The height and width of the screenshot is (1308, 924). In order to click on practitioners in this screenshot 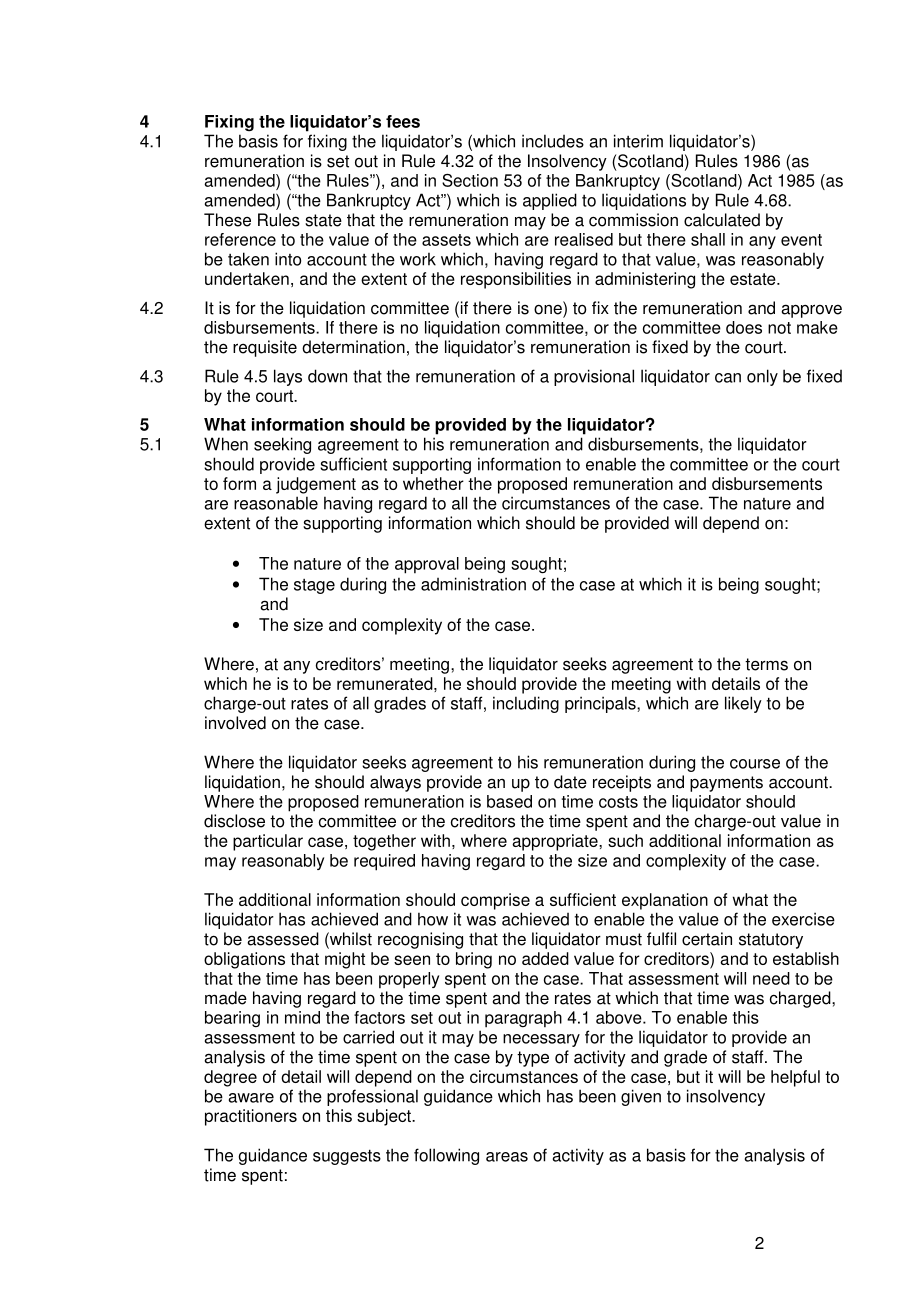, I will do `click(251, 1117)`.
